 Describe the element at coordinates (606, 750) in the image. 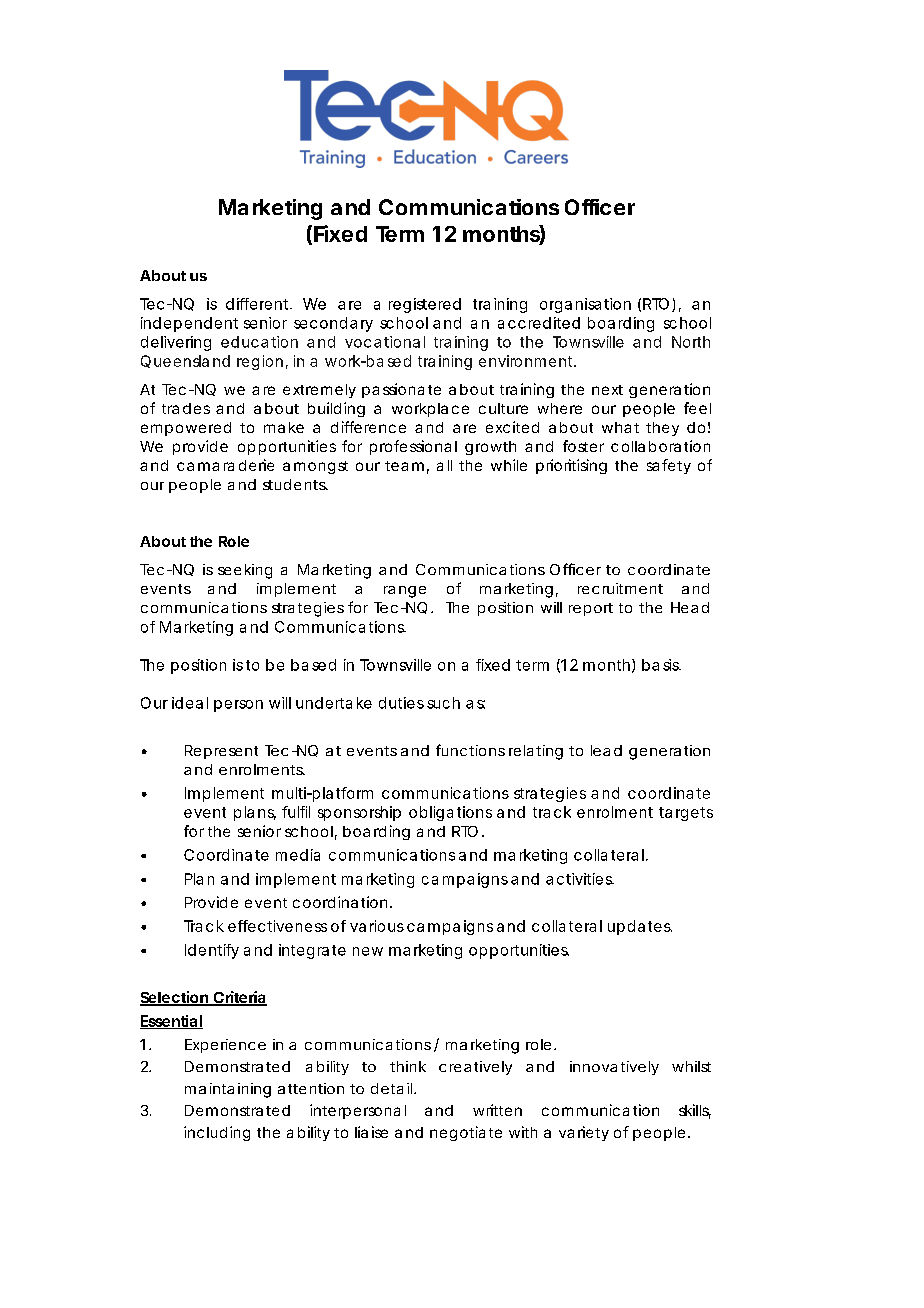

I see `lead` at that location.
